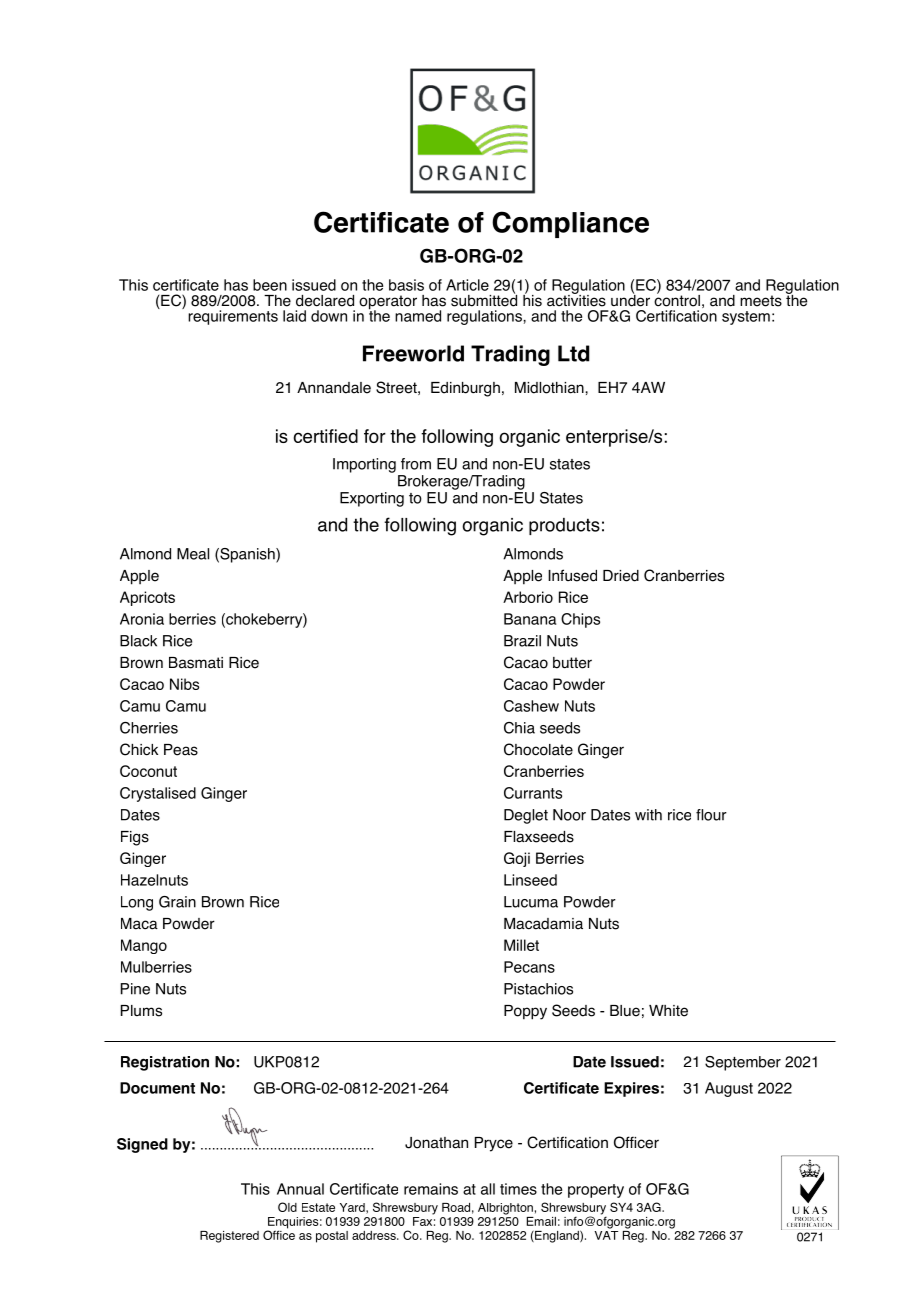 Image resolution: width=924 pixels, height=1308 pixels. Describe the element at coordinates (181, 750) in the image. I see `Peas` at that location.
